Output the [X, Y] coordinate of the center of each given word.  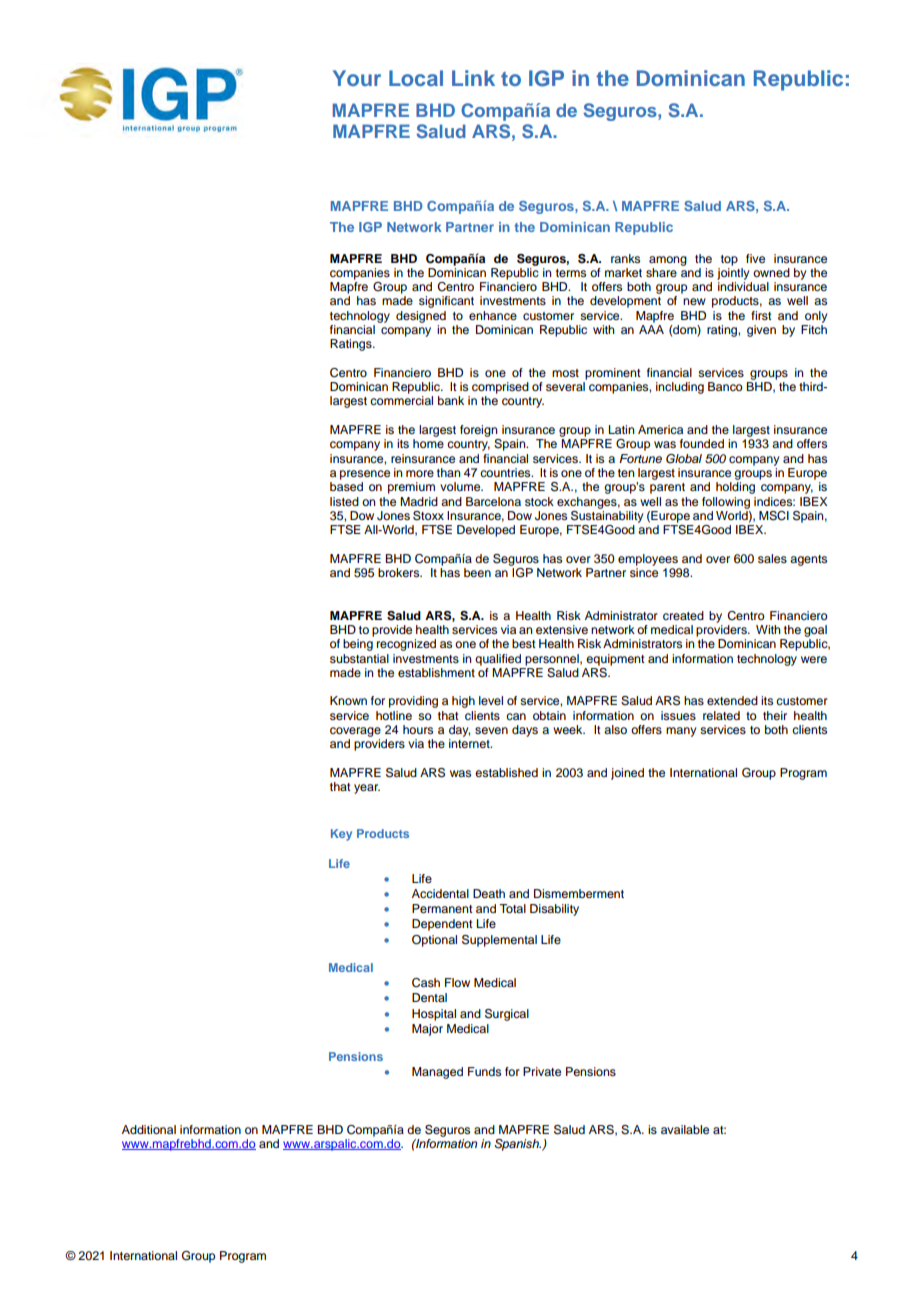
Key [341, 835]
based [346, 486]
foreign [479, 431]
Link [473, 78]
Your [357, 78]
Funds [484, 1071]
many [681, 732]
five [755, 258]
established [506, 772]
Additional [149, 1129]
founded [702, 443]
